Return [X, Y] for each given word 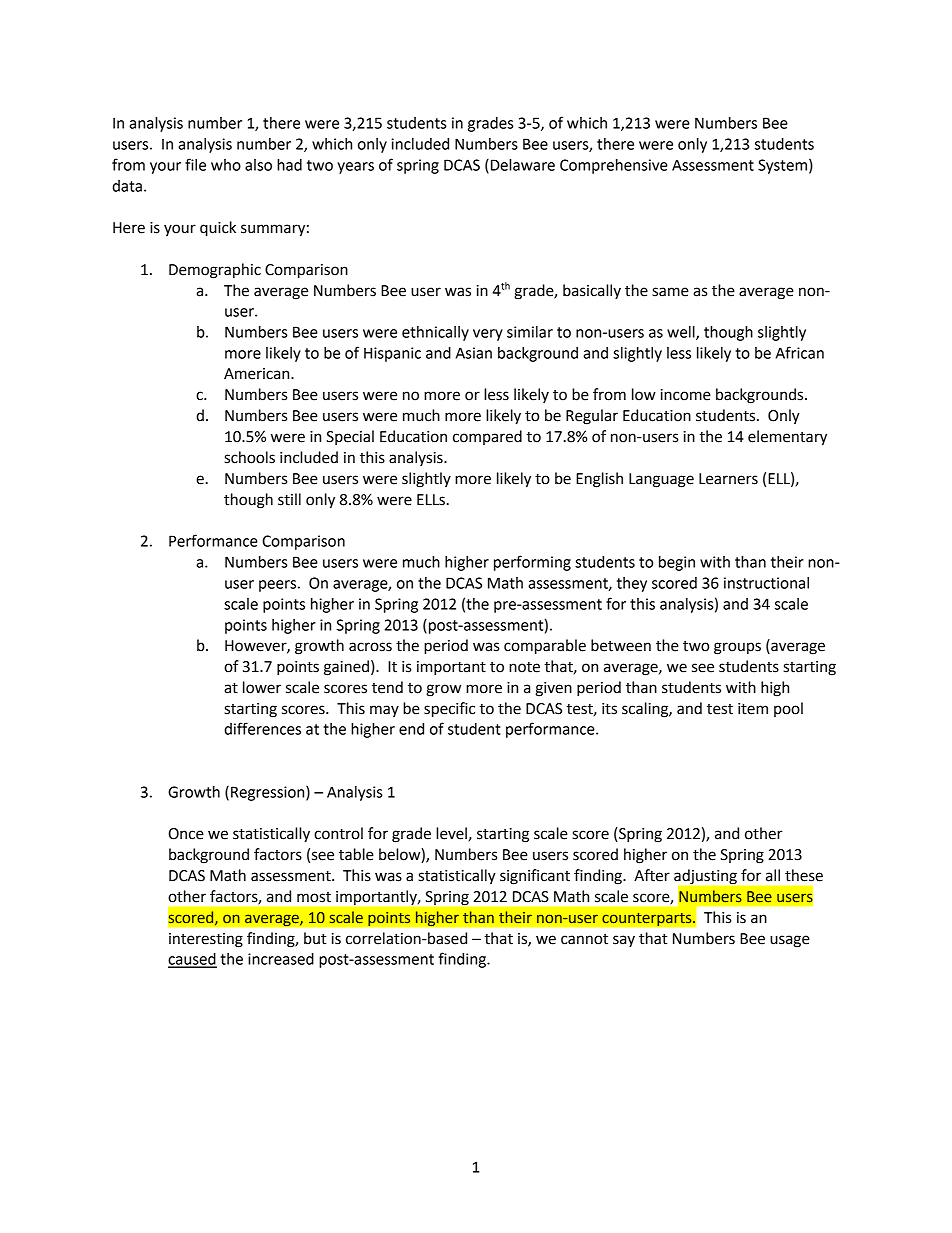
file [195, 164]
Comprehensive [614, 166]
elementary [787, 438]
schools [249, 457]
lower [262, 687]
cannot [584, 939]
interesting [206, 940]
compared [487, 437]
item [753, 709]
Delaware [523, 165]
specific [449, 710]
